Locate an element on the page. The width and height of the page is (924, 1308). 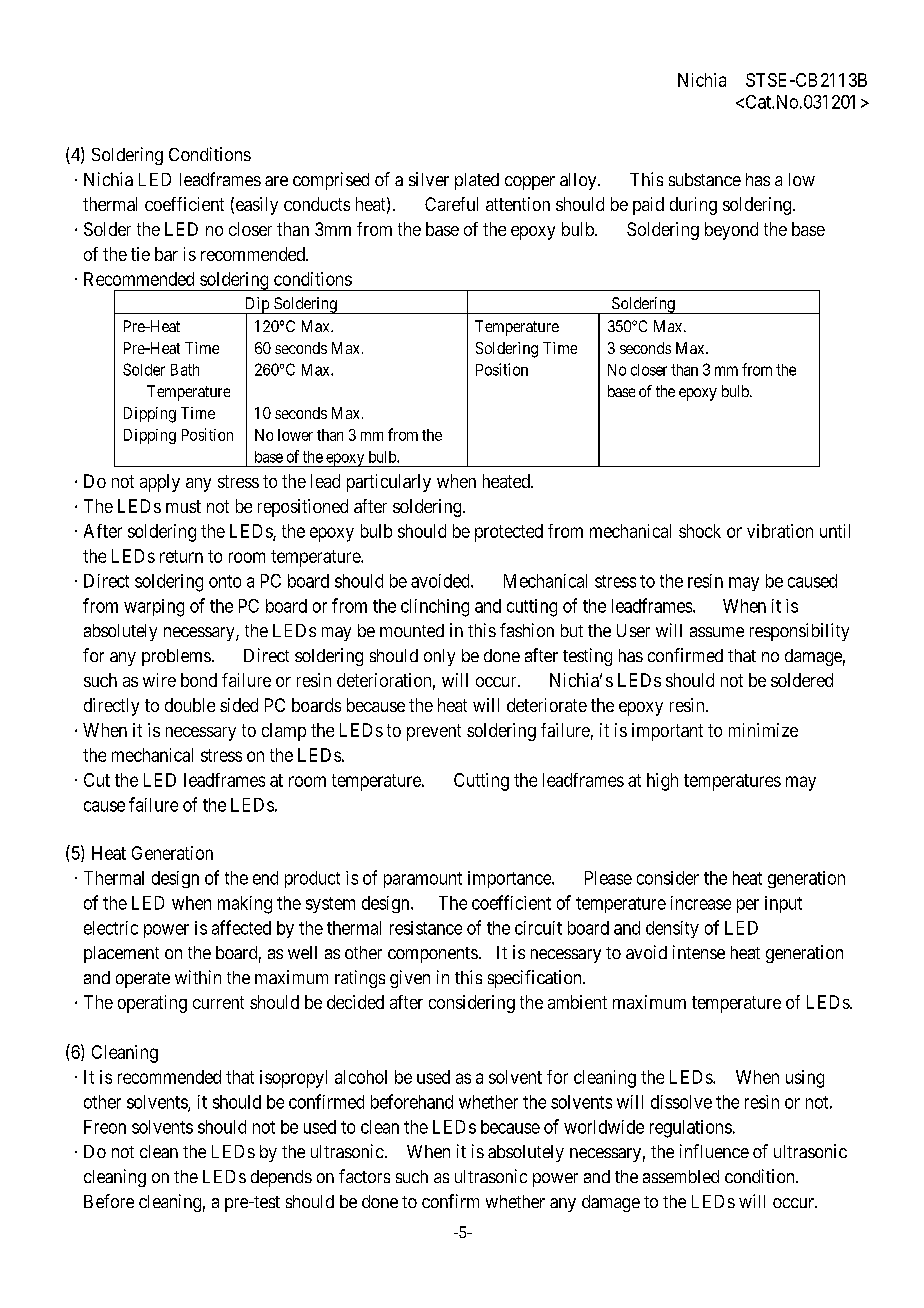
influence is located at coordinates (714, 1151).
